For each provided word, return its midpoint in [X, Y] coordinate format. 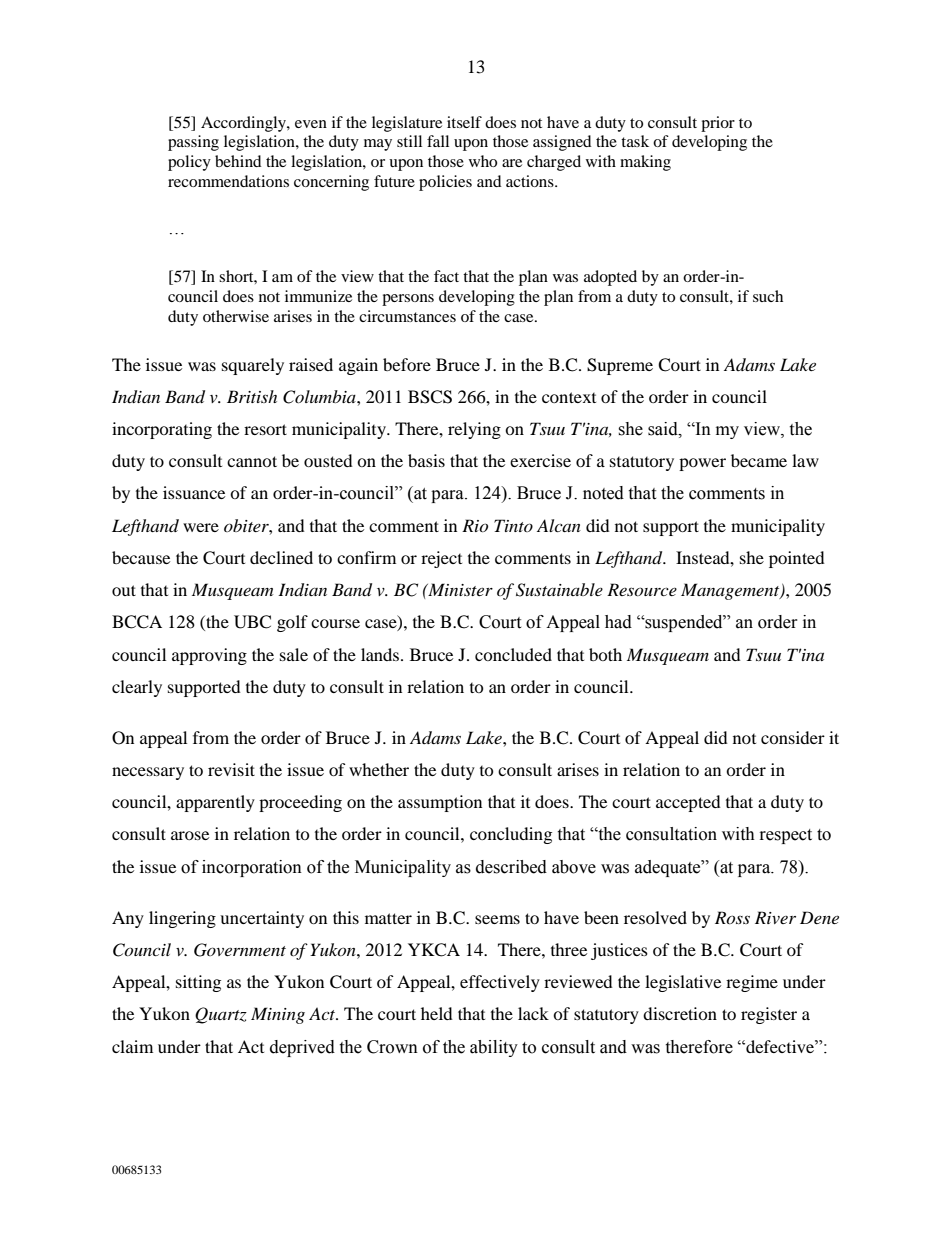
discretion [680, 1013]
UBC [252, 622]
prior [718, 124]
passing [193, 143]
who [483, 161]
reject [441, 559]
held [437, 1013]
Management [731, 591]
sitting [198, 983]
